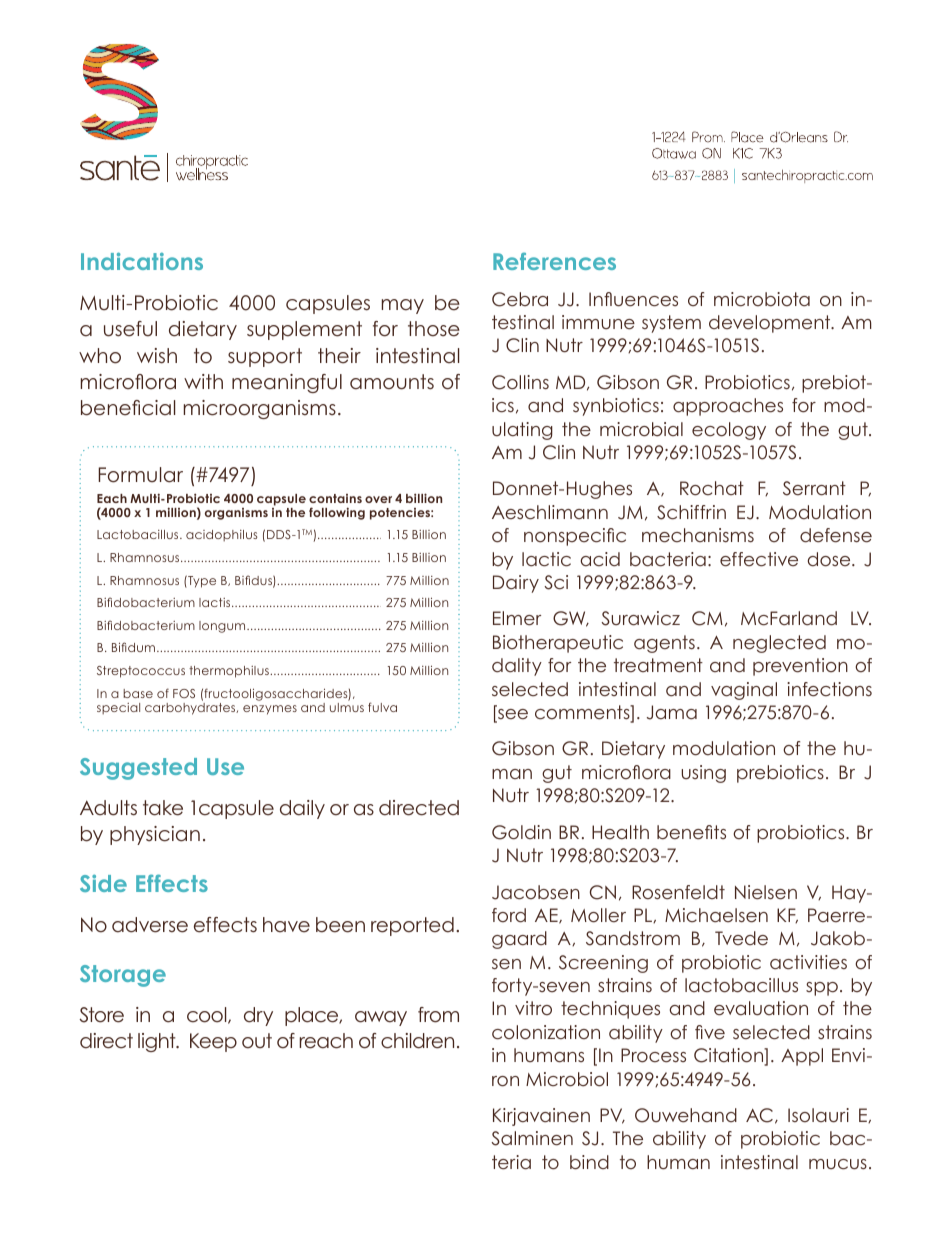 This screenshot has height=1233, width=952. Describe the element at coordinates (744, 691) in the screenshot. I see `vaginal` at that location.
